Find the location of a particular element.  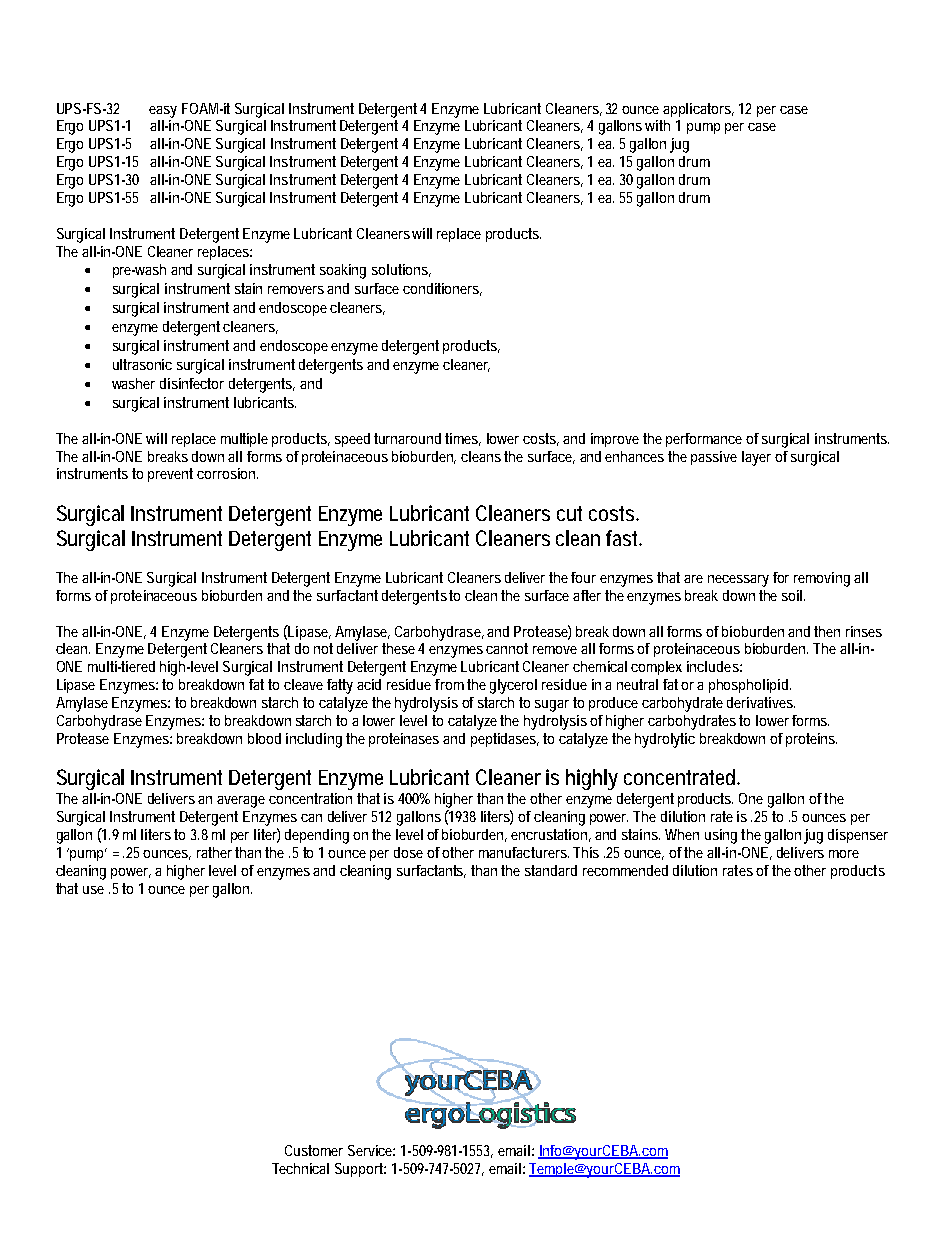

solutions is located at coordinates (401, 270).
